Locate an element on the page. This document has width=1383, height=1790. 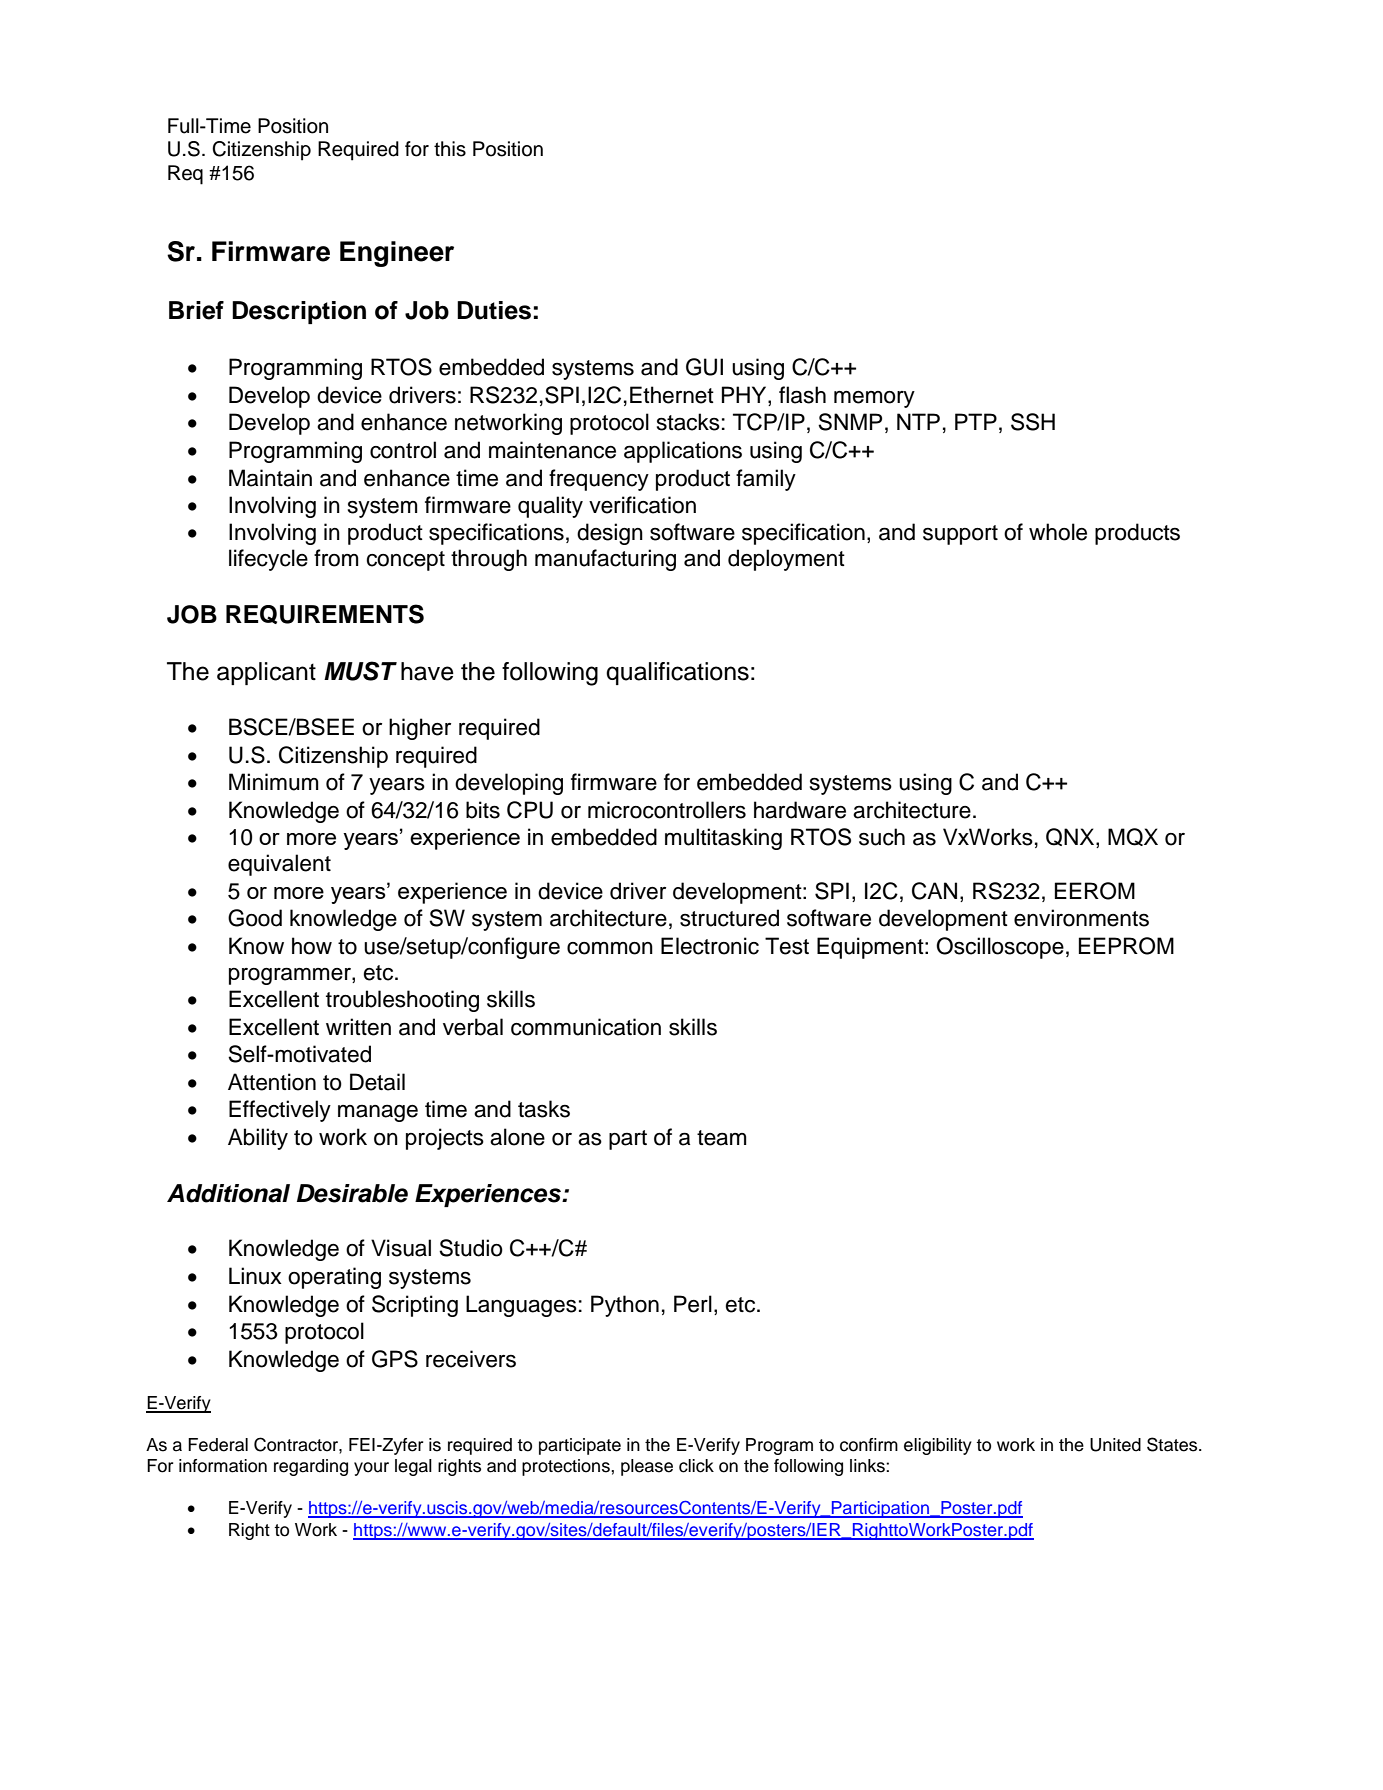
Engineer is located at coordinates (397, 254).
